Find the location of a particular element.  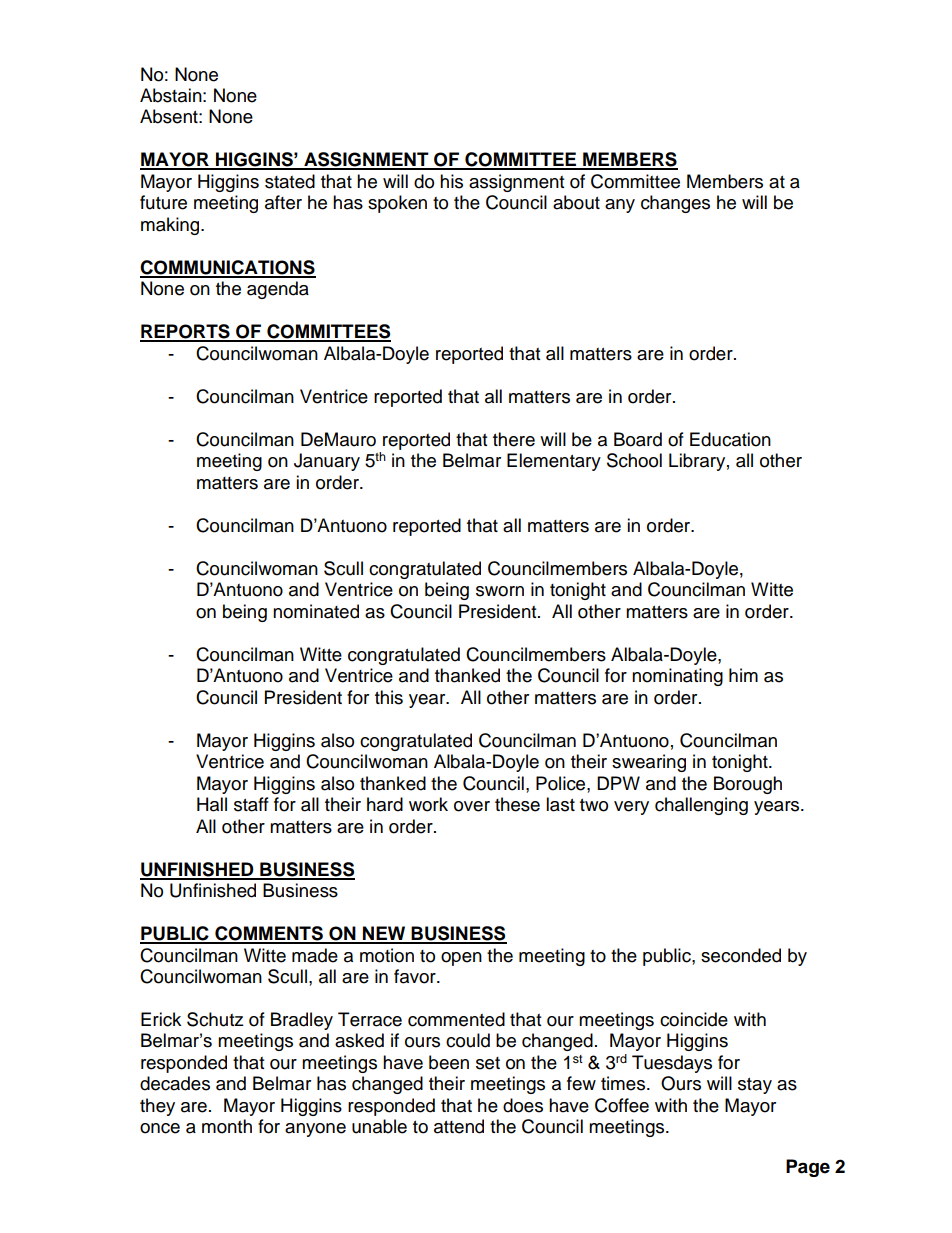

changes is located at coordinates (675, 204).
